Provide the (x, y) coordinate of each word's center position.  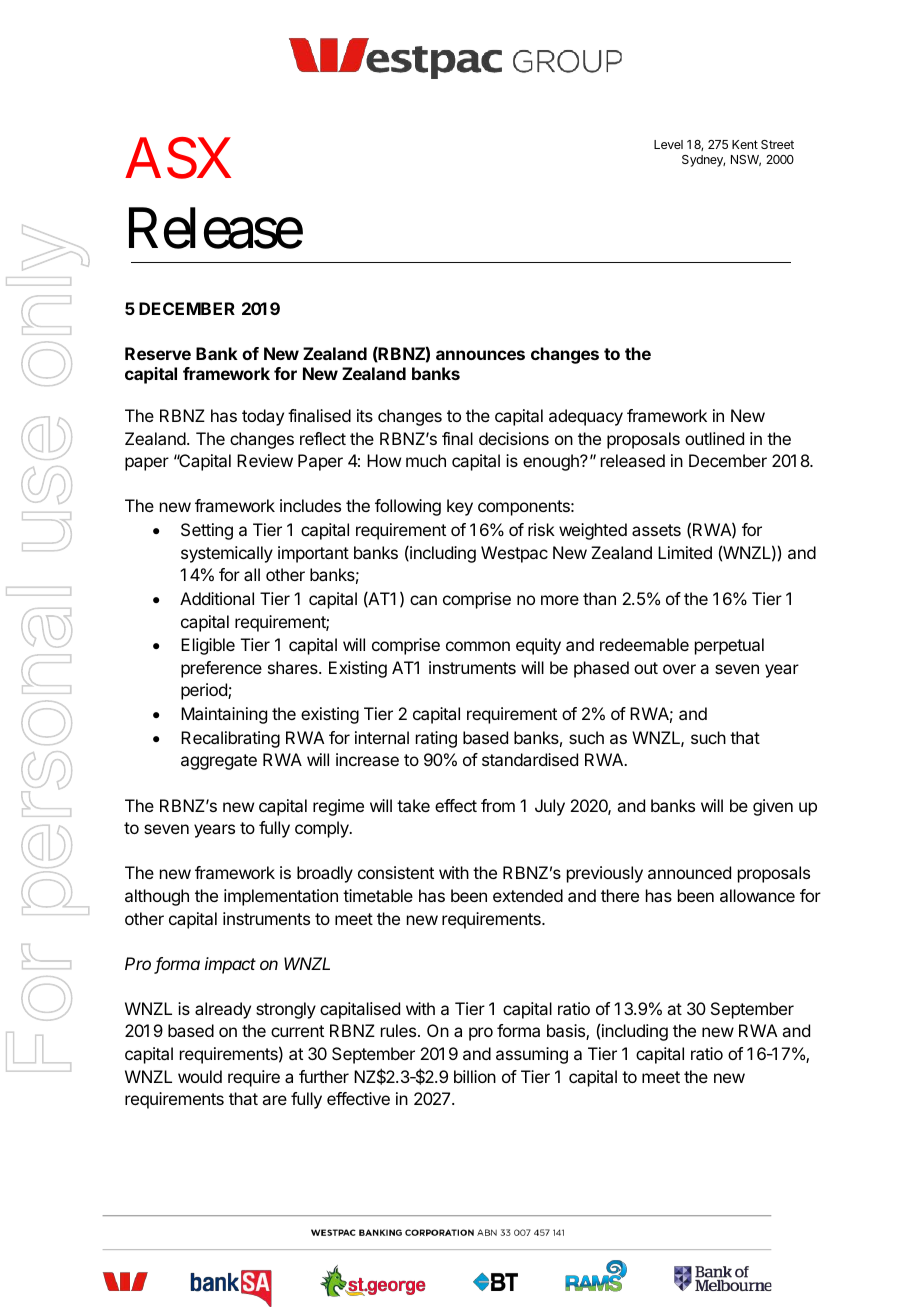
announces (480, 355)
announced (689, 872)
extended (528, 895)
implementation (281, 897)
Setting (207, 531)
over (679, 669)
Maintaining (224, 715)
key (460, 507)
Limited (685, 552)
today (263, 417)
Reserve (158, 353)
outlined (714, 438)
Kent (745, 144)
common (478, 646)
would (200, 1076)
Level (668, 144)
